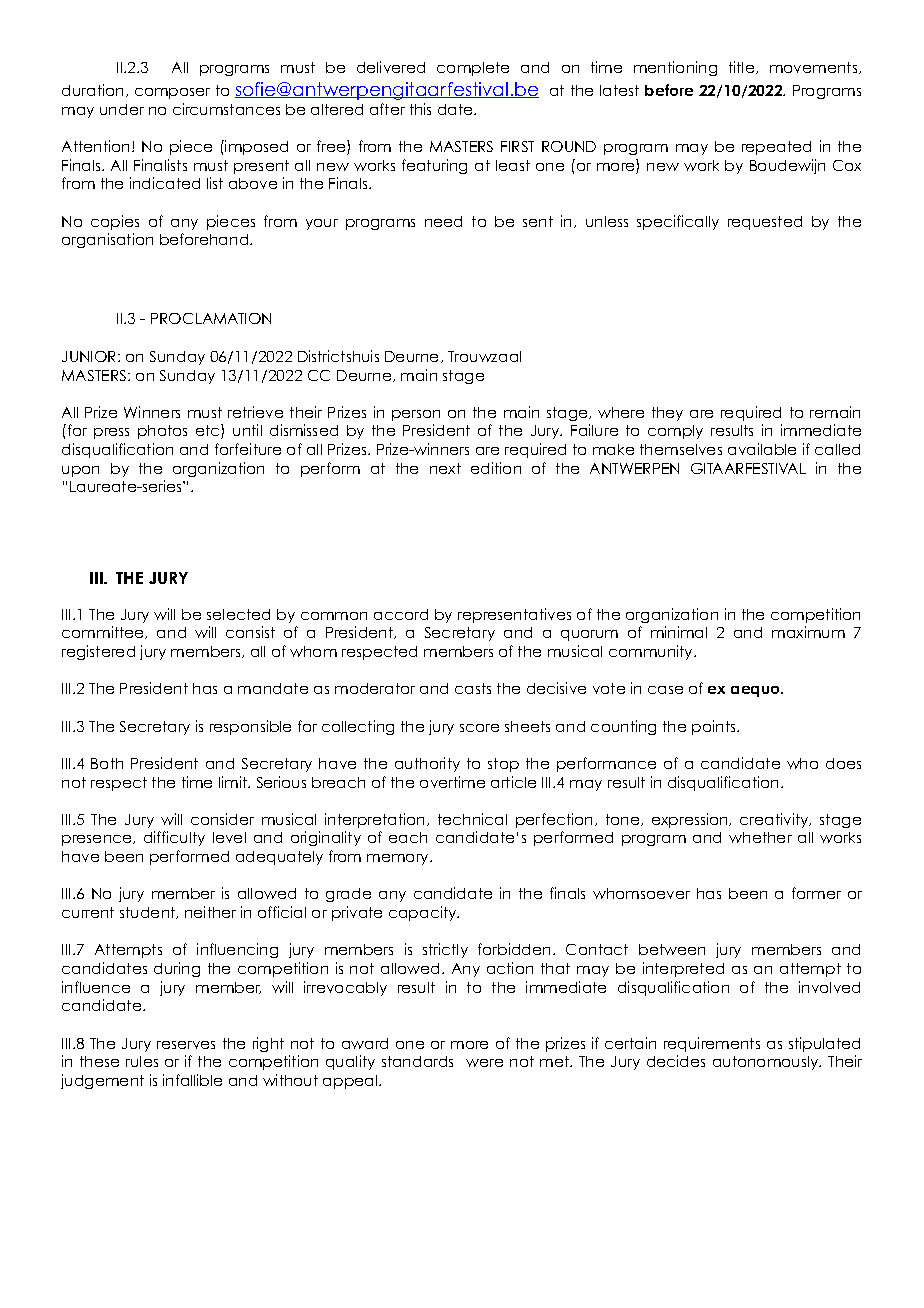 Image resolution: width=924 pixels, height=1308 pixels. What do you see at coordinates (238, 614) in the screenshot?
I see `selected` at bounding box center [238, 614].
